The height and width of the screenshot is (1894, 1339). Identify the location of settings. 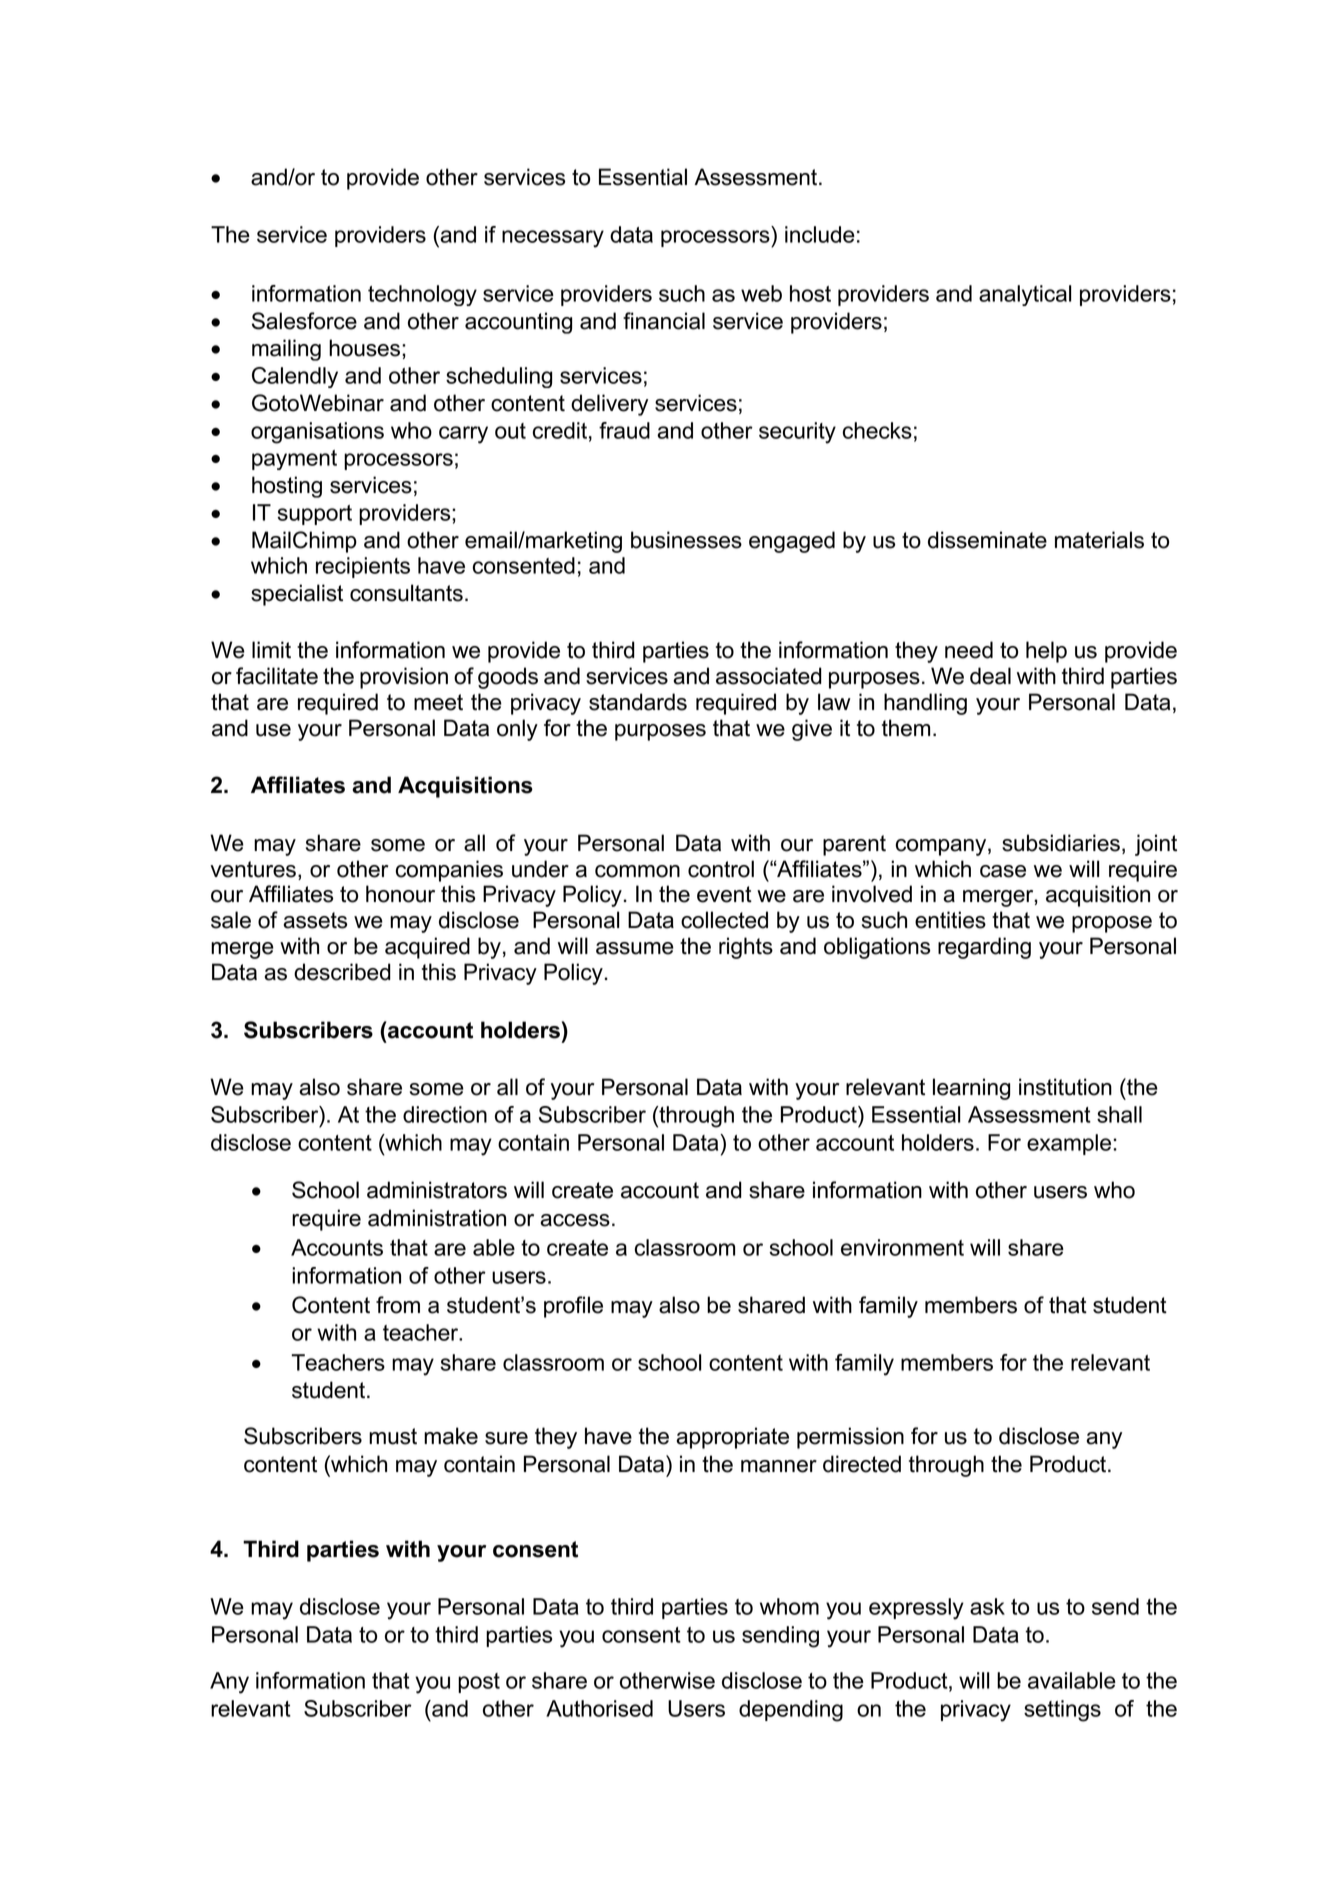
(1062, 1711).
